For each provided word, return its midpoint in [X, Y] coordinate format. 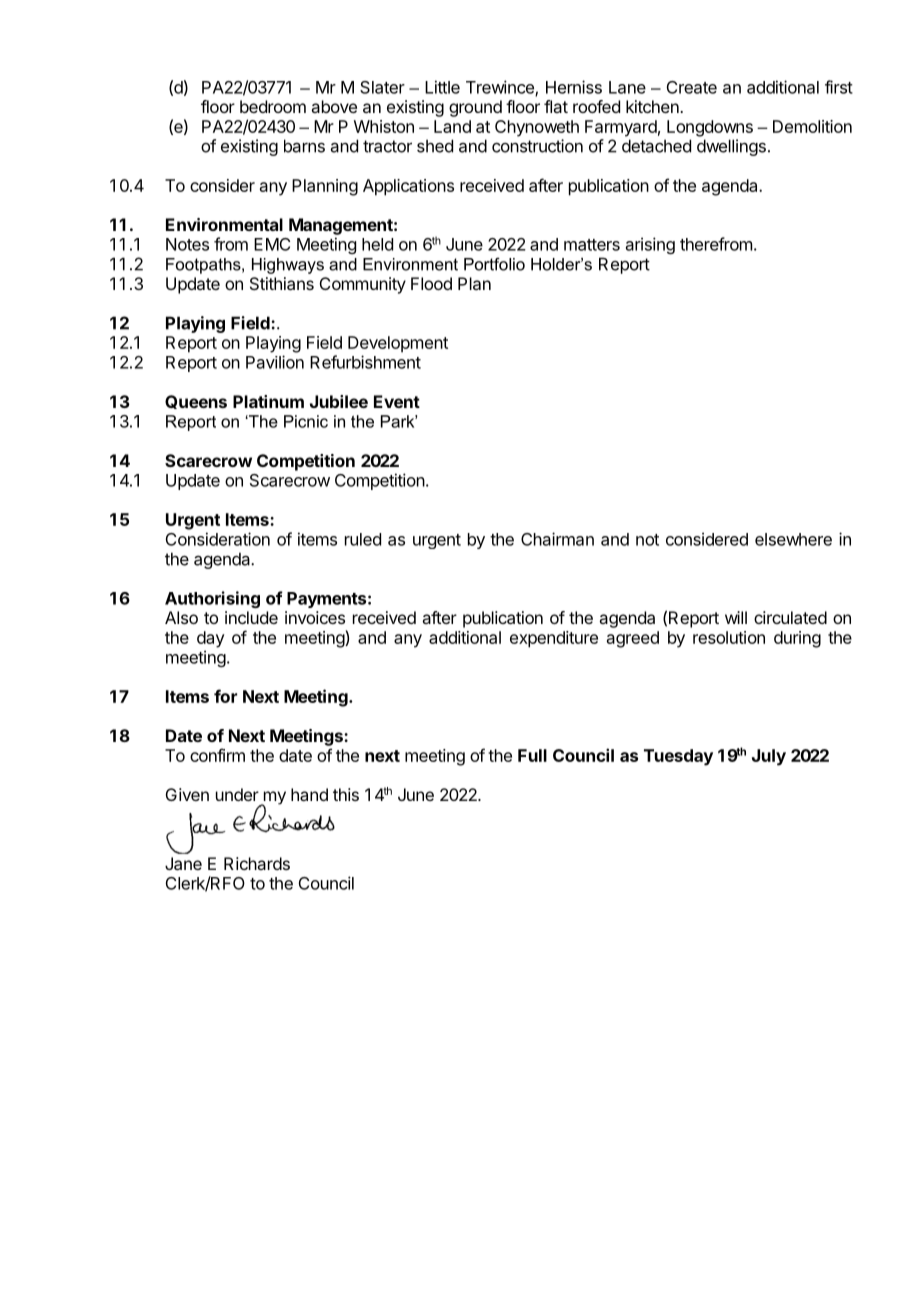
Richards [257, 863]
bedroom [273, 106]
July [769, 757]
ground [475, 108]
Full [532, 755]
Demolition [812, 126]
